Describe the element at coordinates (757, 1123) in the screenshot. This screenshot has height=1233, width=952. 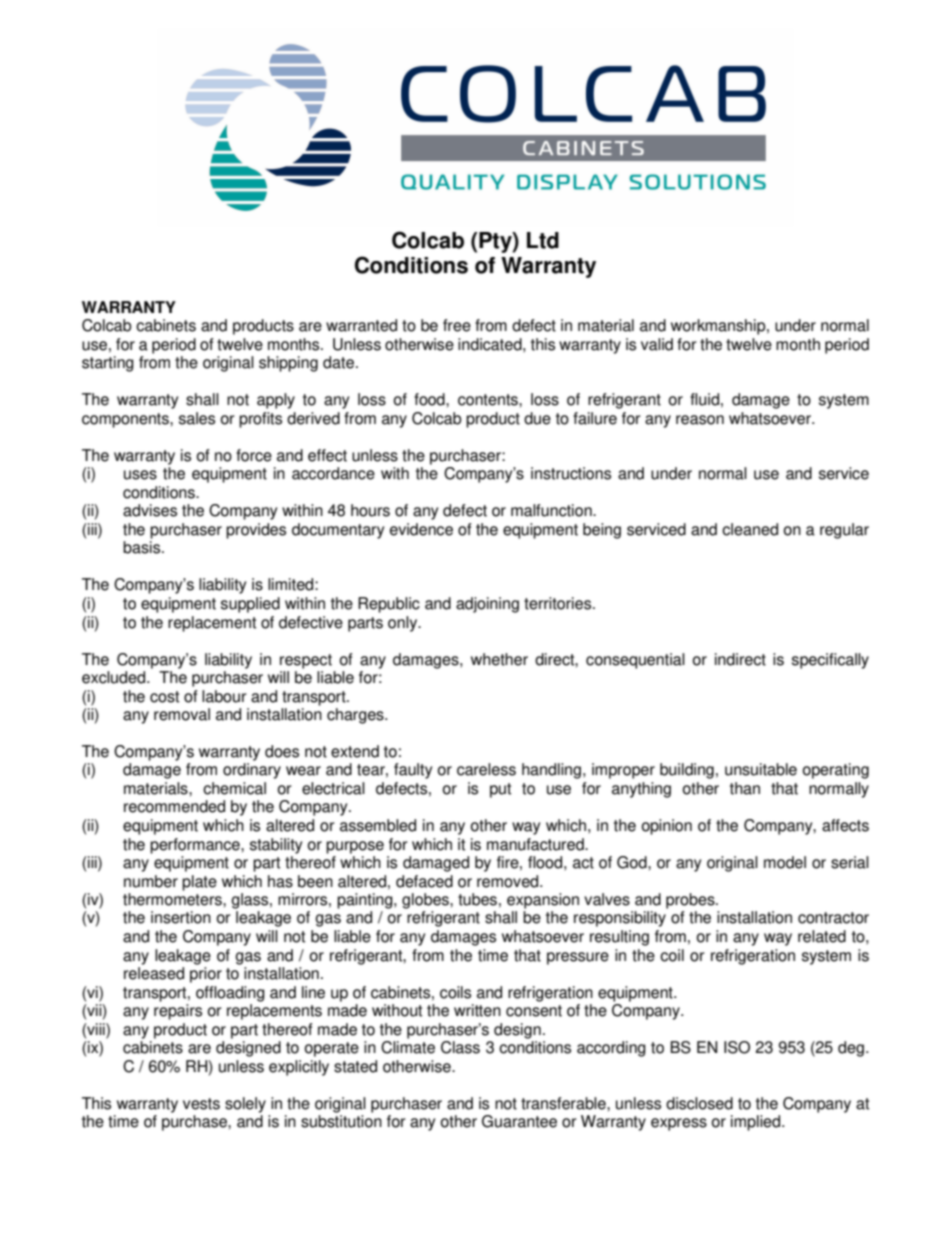
I see `implied` at that location.
